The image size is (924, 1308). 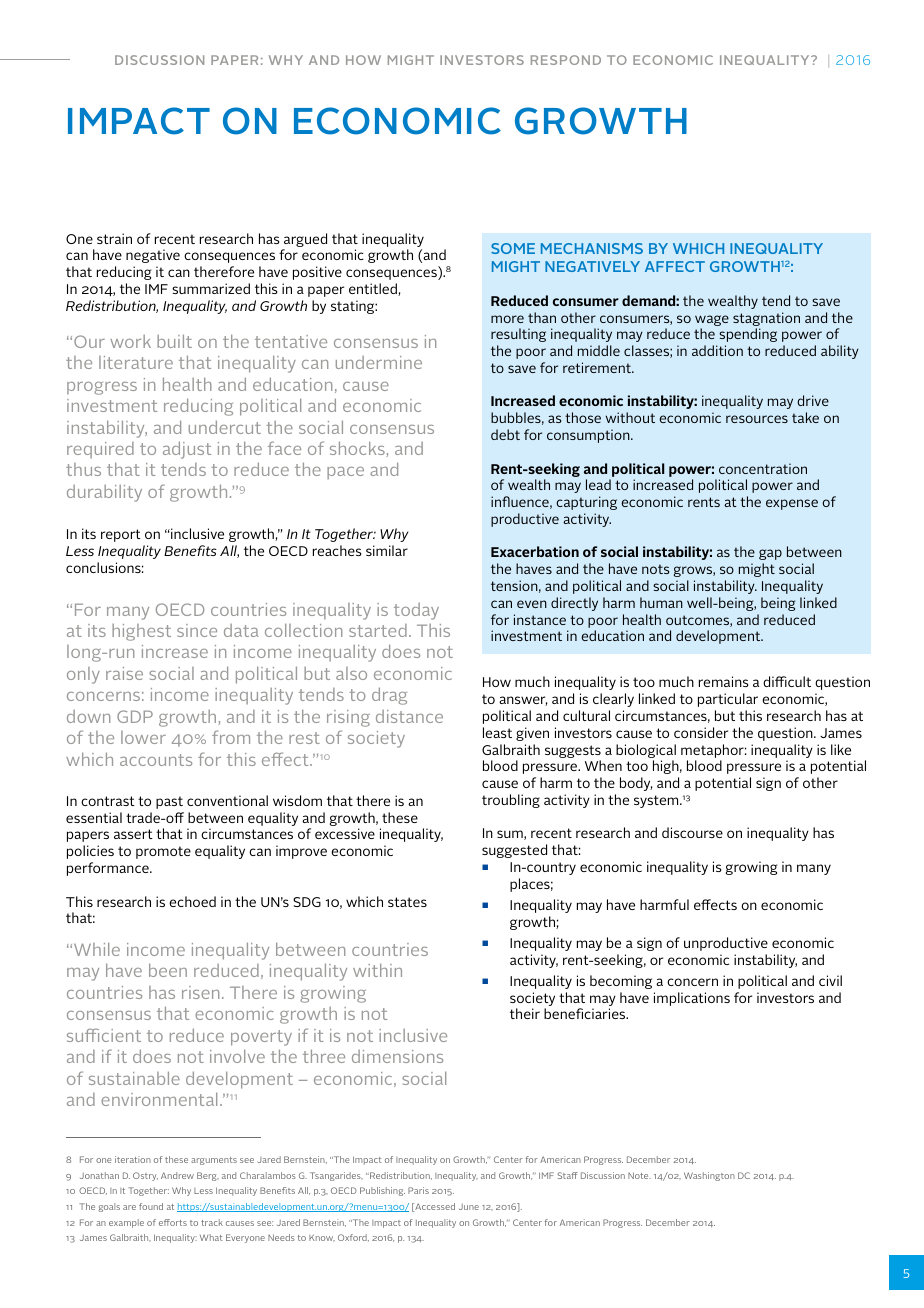 I want to click on found, so click(x=151, y=1206).
